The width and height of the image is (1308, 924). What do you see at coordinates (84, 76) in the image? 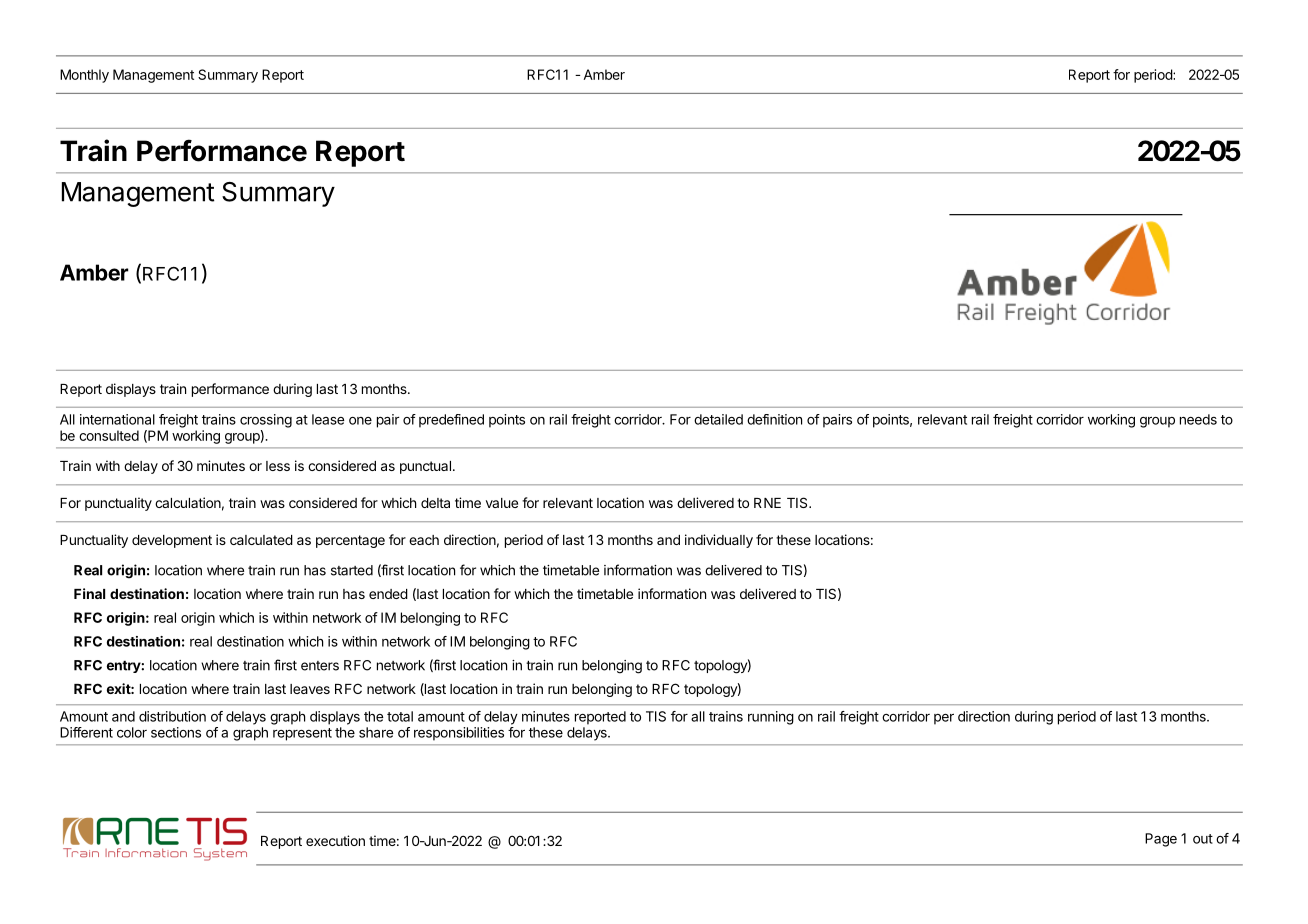
I see `Monthly` at bounding box center [84, 76].
